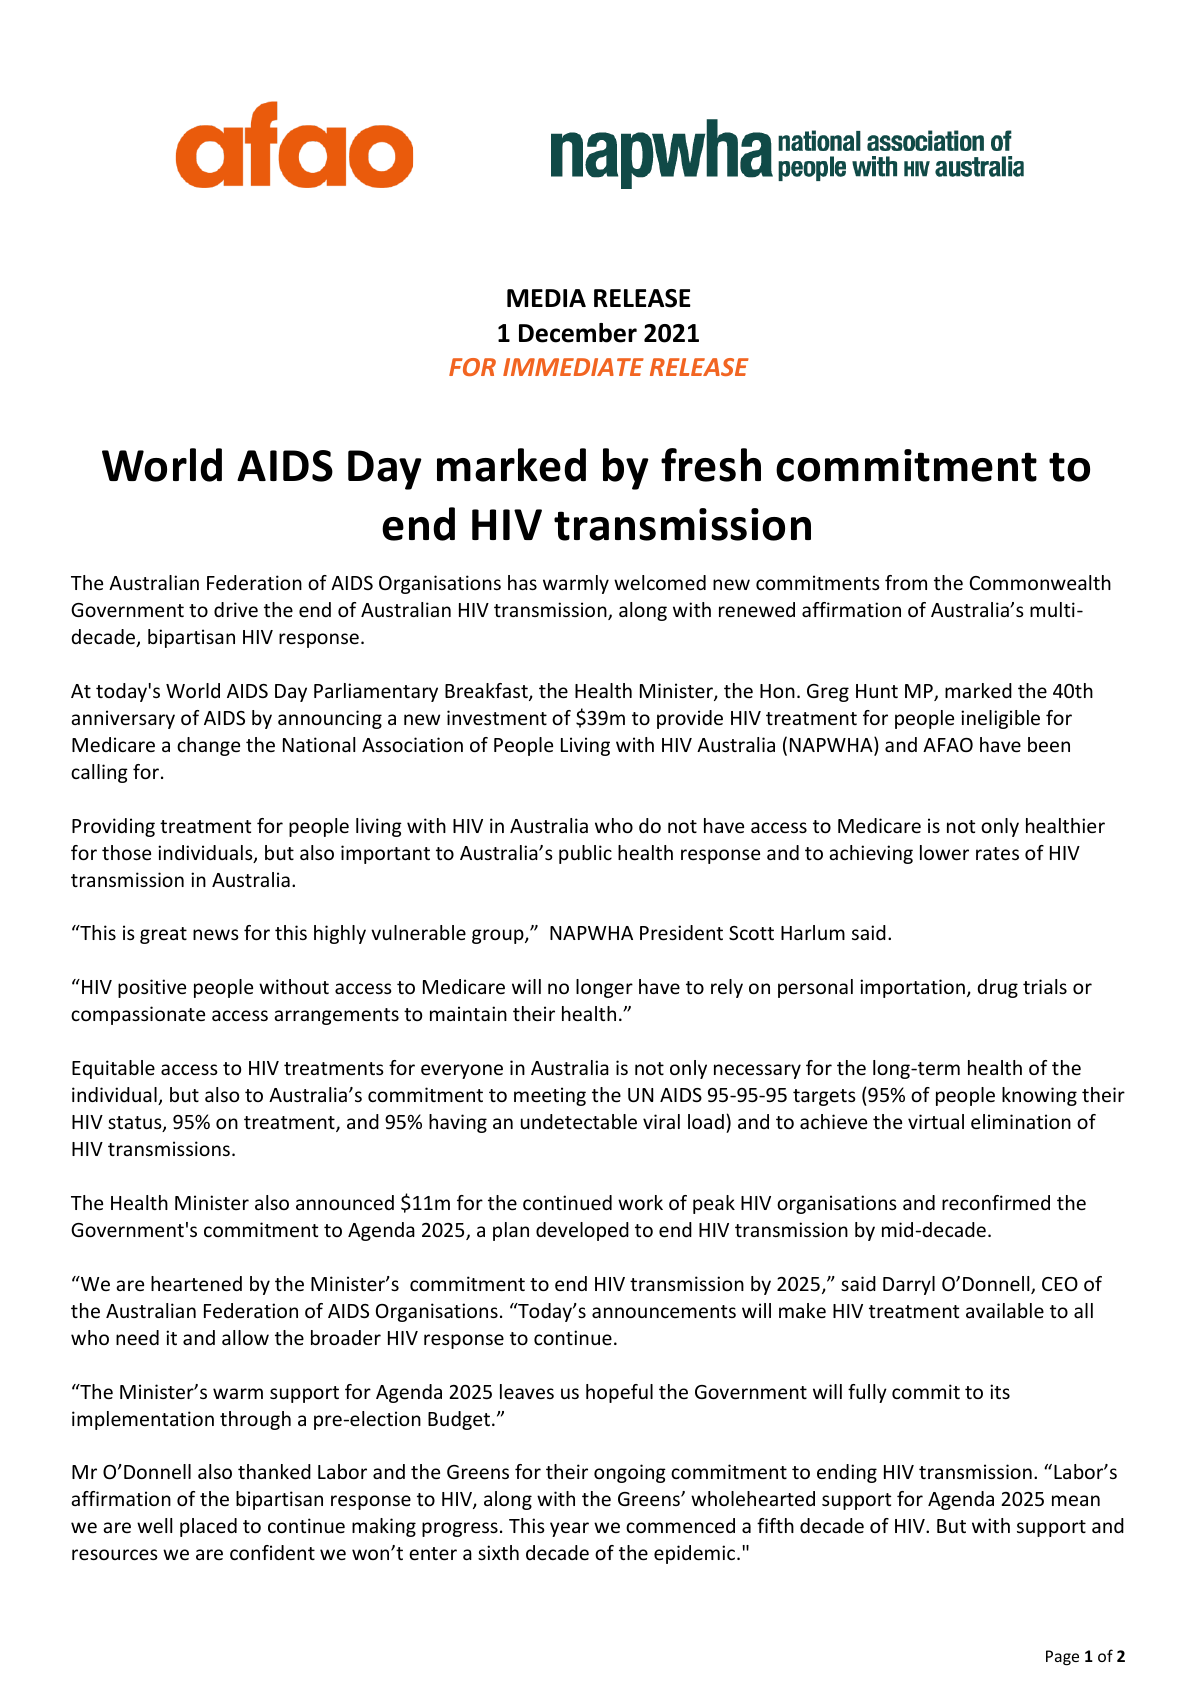 The height and width of the screenshot is (1689, 1194). Describe the element at coordinates (582, 1231) in the screenshot. I see `developed` at that location.
